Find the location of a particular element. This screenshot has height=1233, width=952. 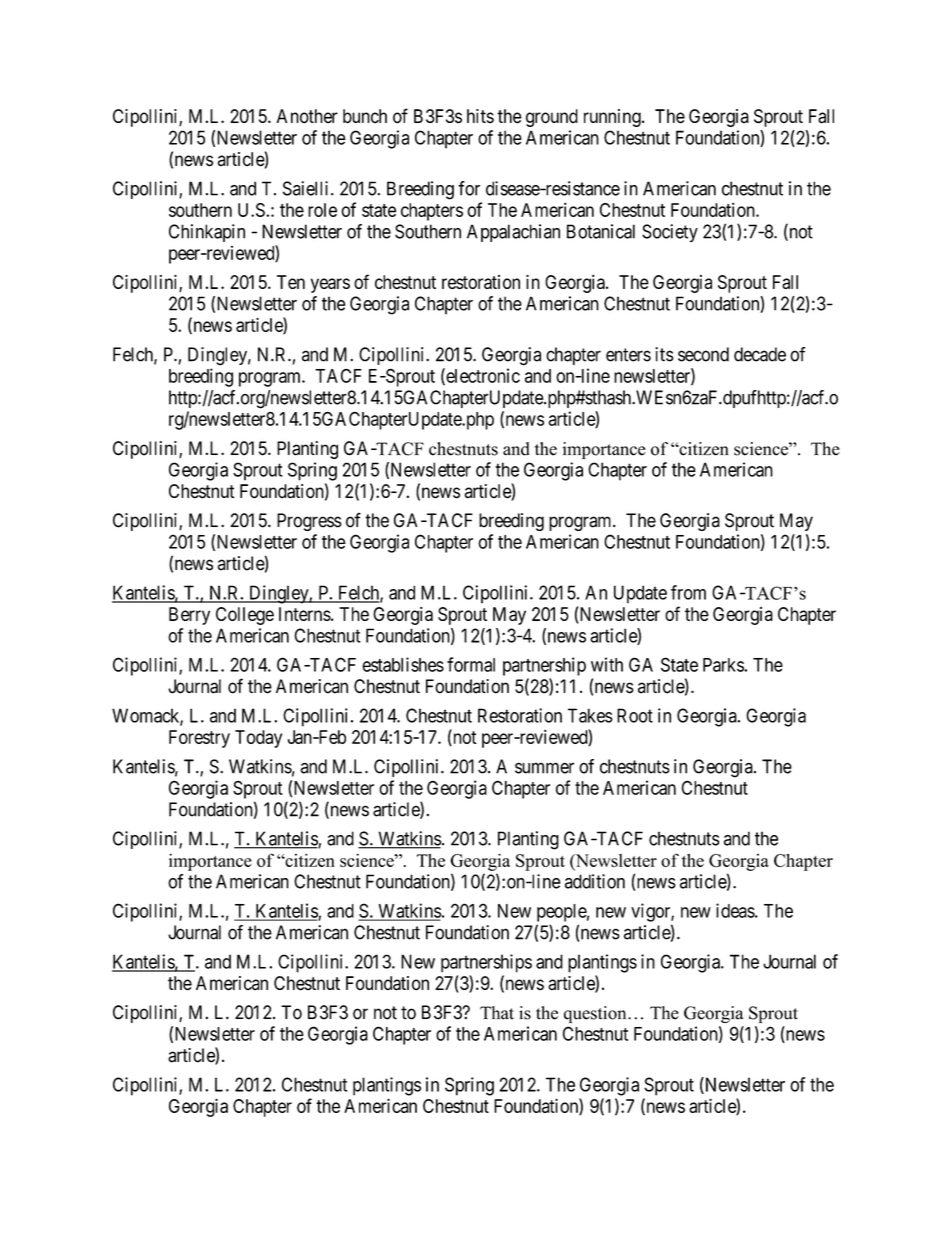

formal is located at coordinates (471, 664).
